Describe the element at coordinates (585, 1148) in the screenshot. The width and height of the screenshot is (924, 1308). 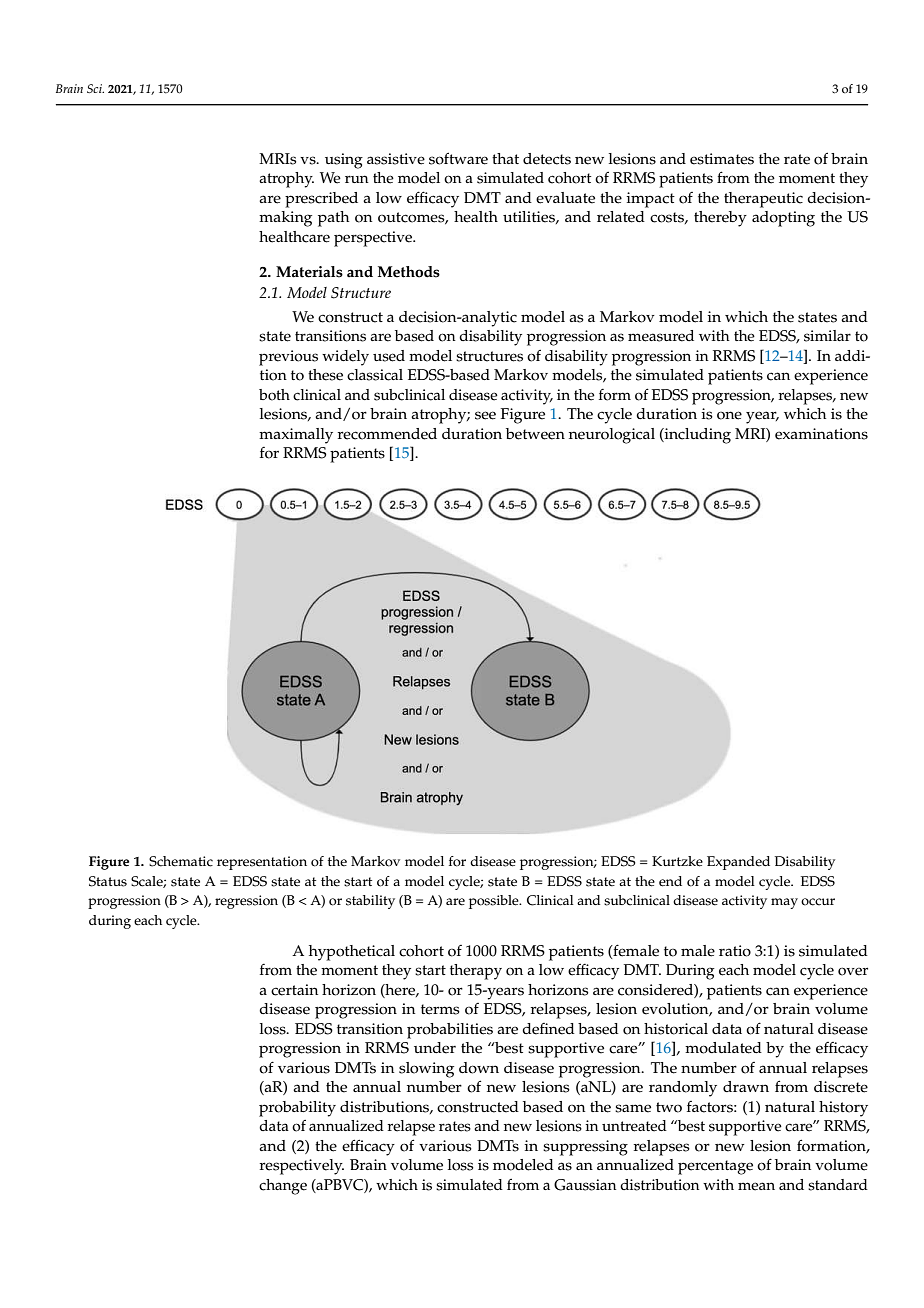
I see `suppressing` at that location.
